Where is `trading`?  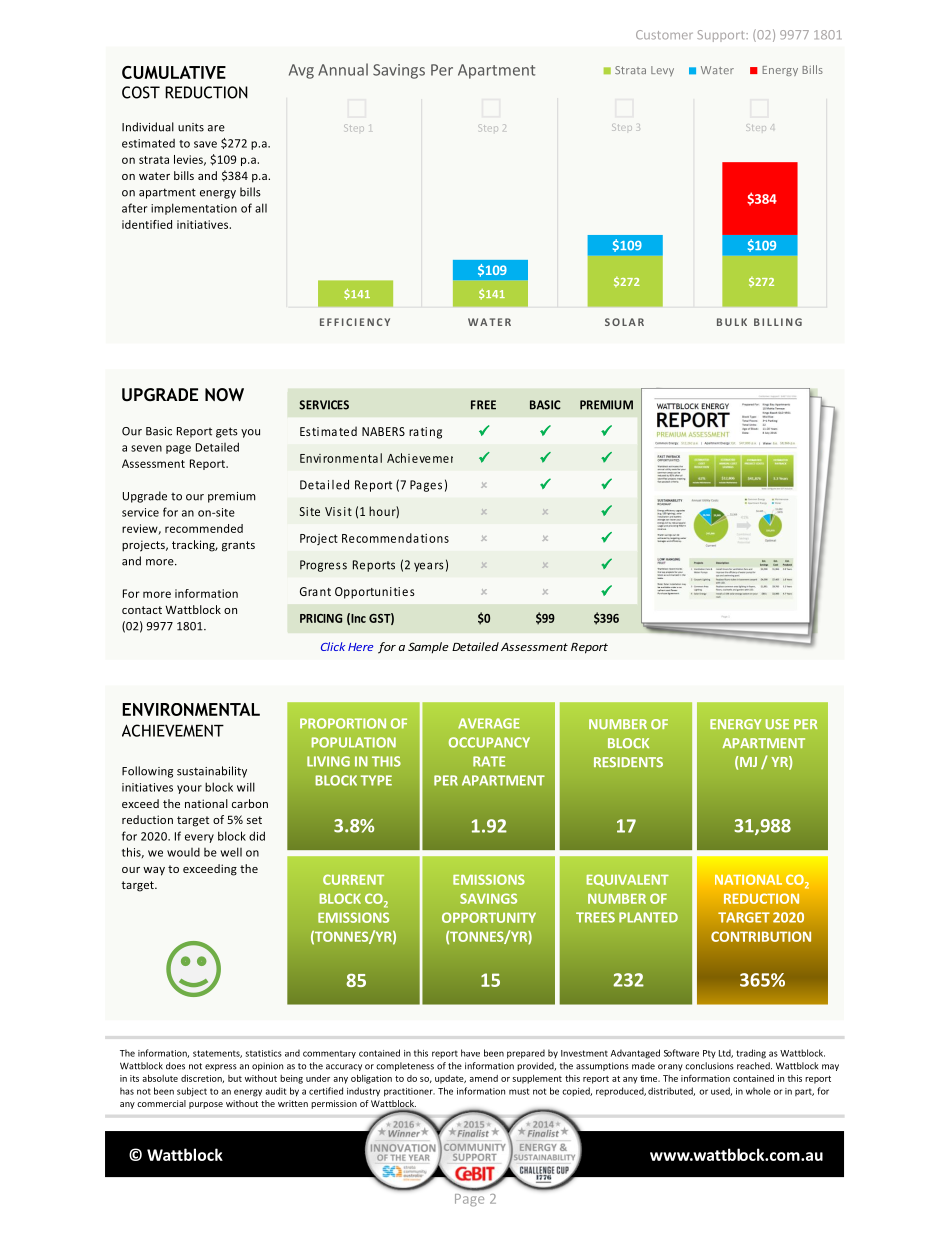
trading is located at coordinates (751, 1054).
